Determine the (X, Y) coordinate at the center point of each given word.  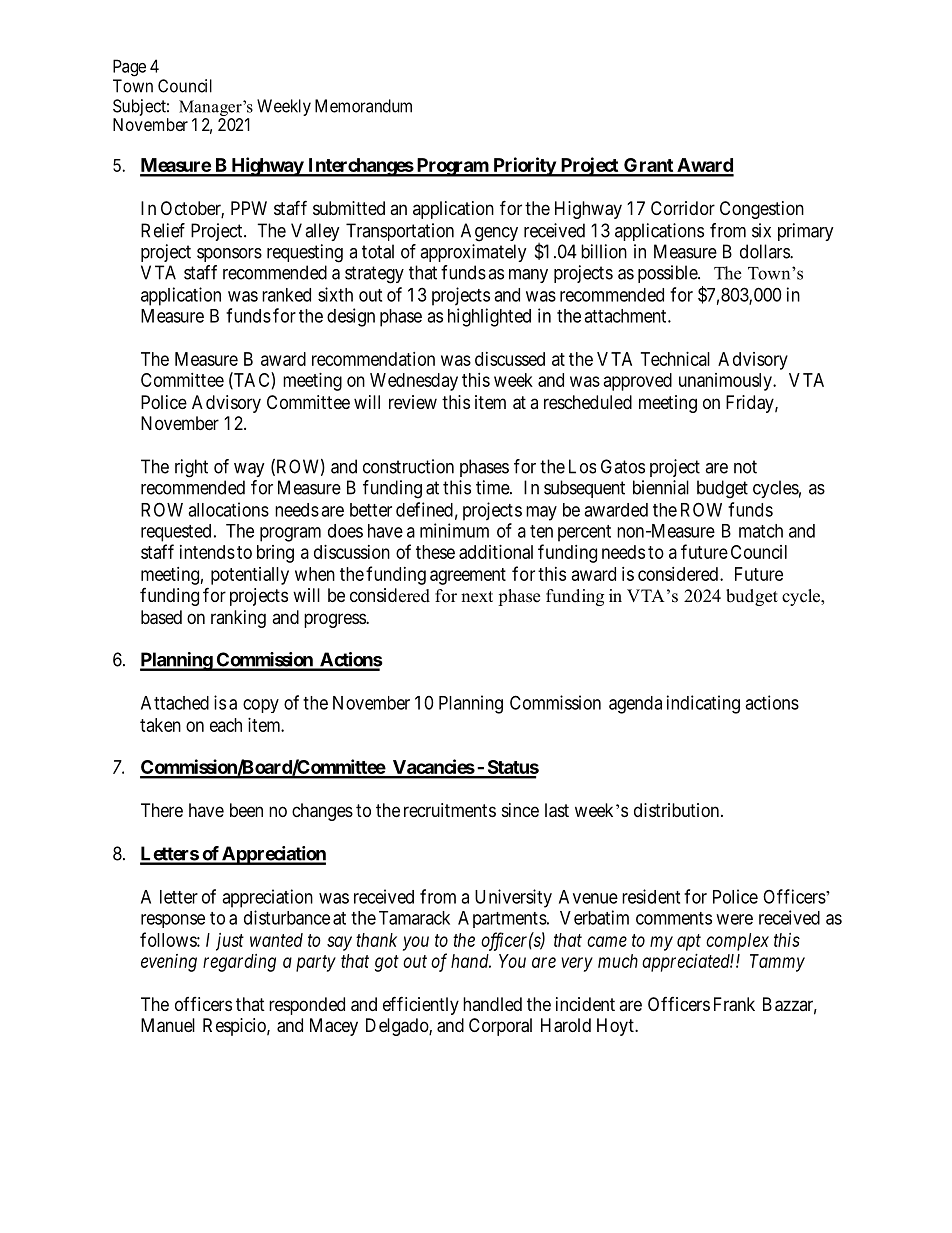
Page (129, 68)
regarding (239, 963)
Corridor (683, 208)
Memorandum (363, 106)
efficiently (421, 1005)
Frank (734, 1004)
